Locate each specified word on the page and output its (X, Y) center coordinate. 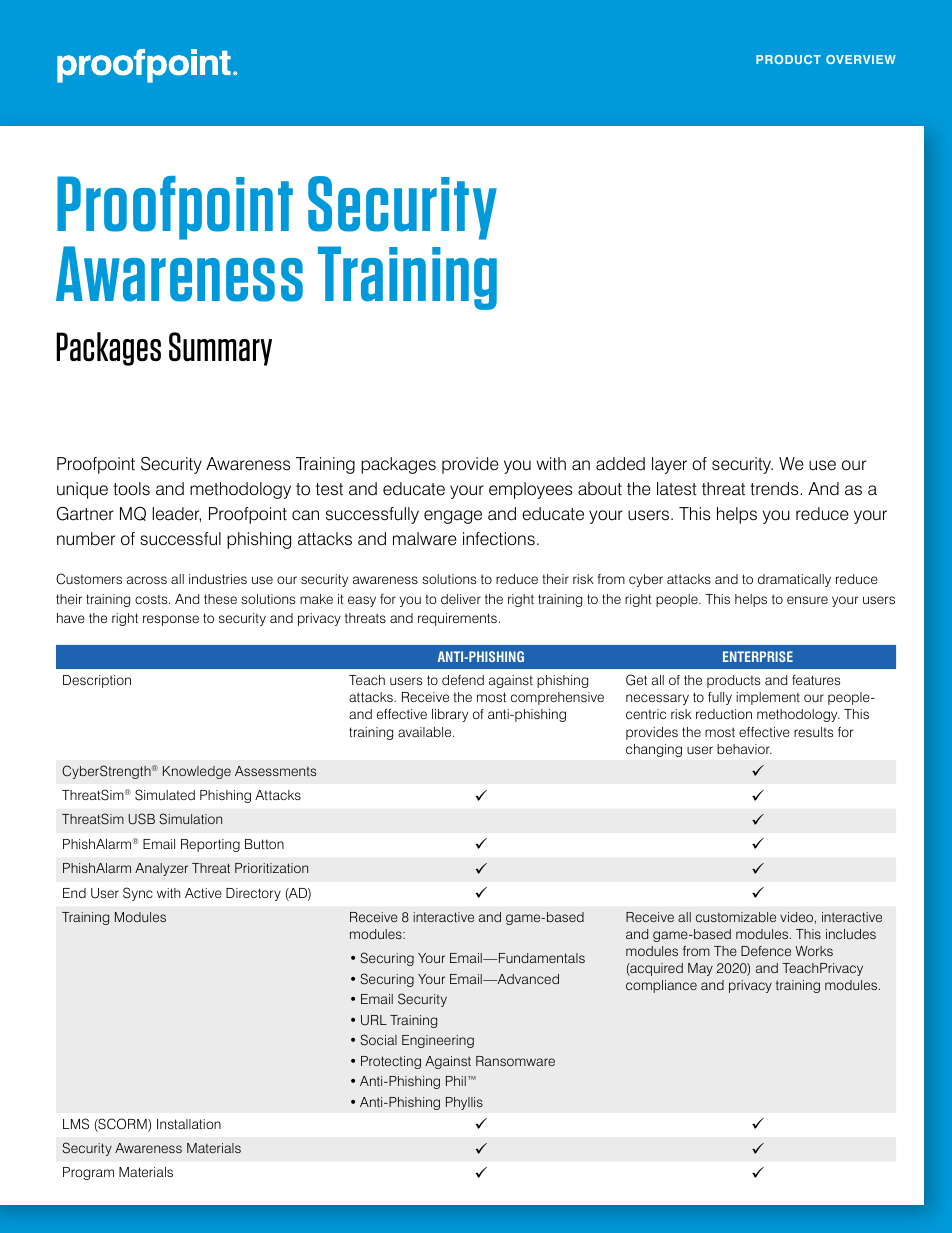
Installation (189, 1124)
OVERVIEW (861, 59)
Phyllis (464, 1103)
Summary (220, 349)
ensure (807, 600)
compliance (661, 986)
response (171, 620)
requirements (457, 619)
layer (669, 465)
